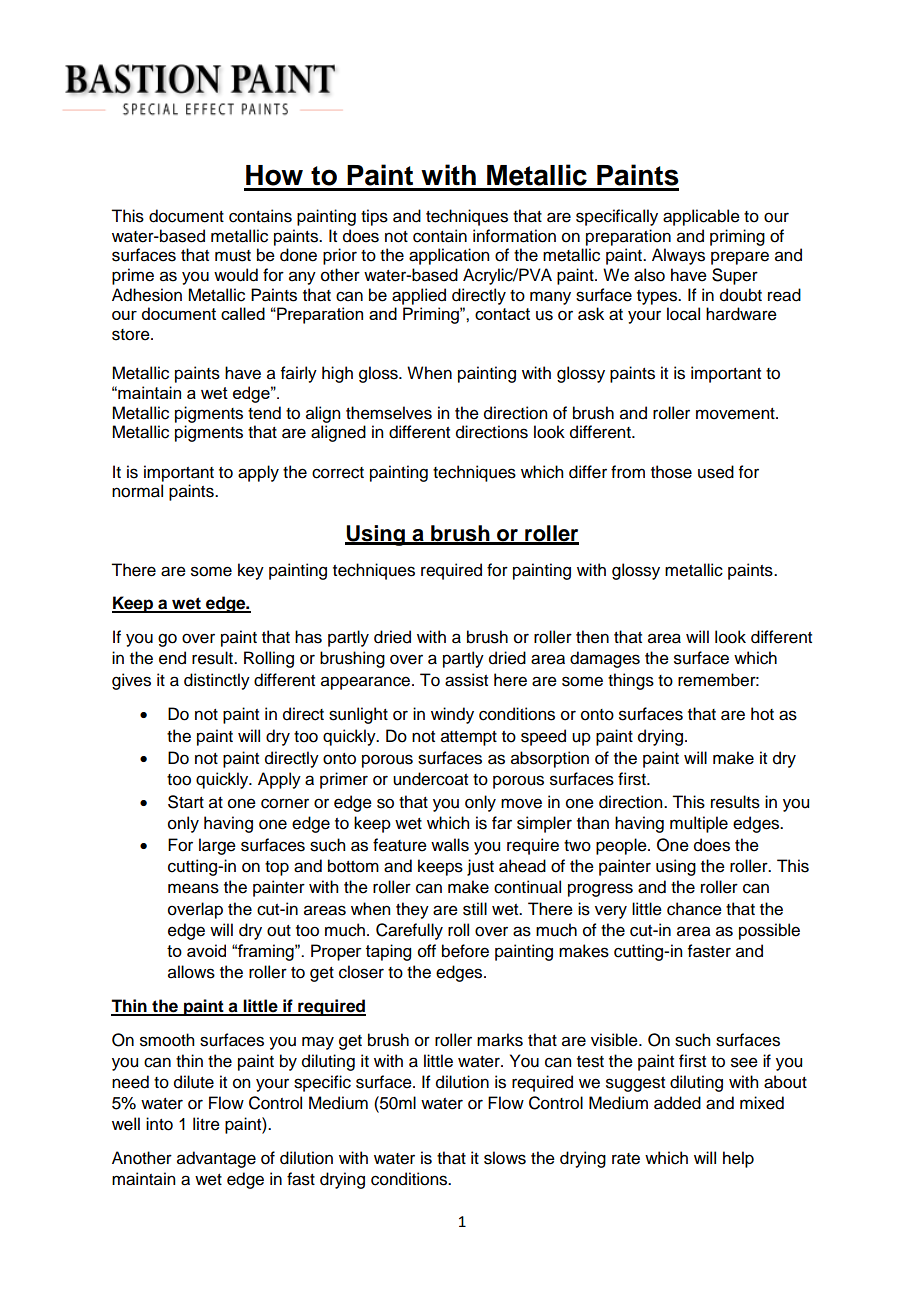 Image resolution: width=924 pixels, height=1308 pixels. I want to click on hot, so click(762, 714).
